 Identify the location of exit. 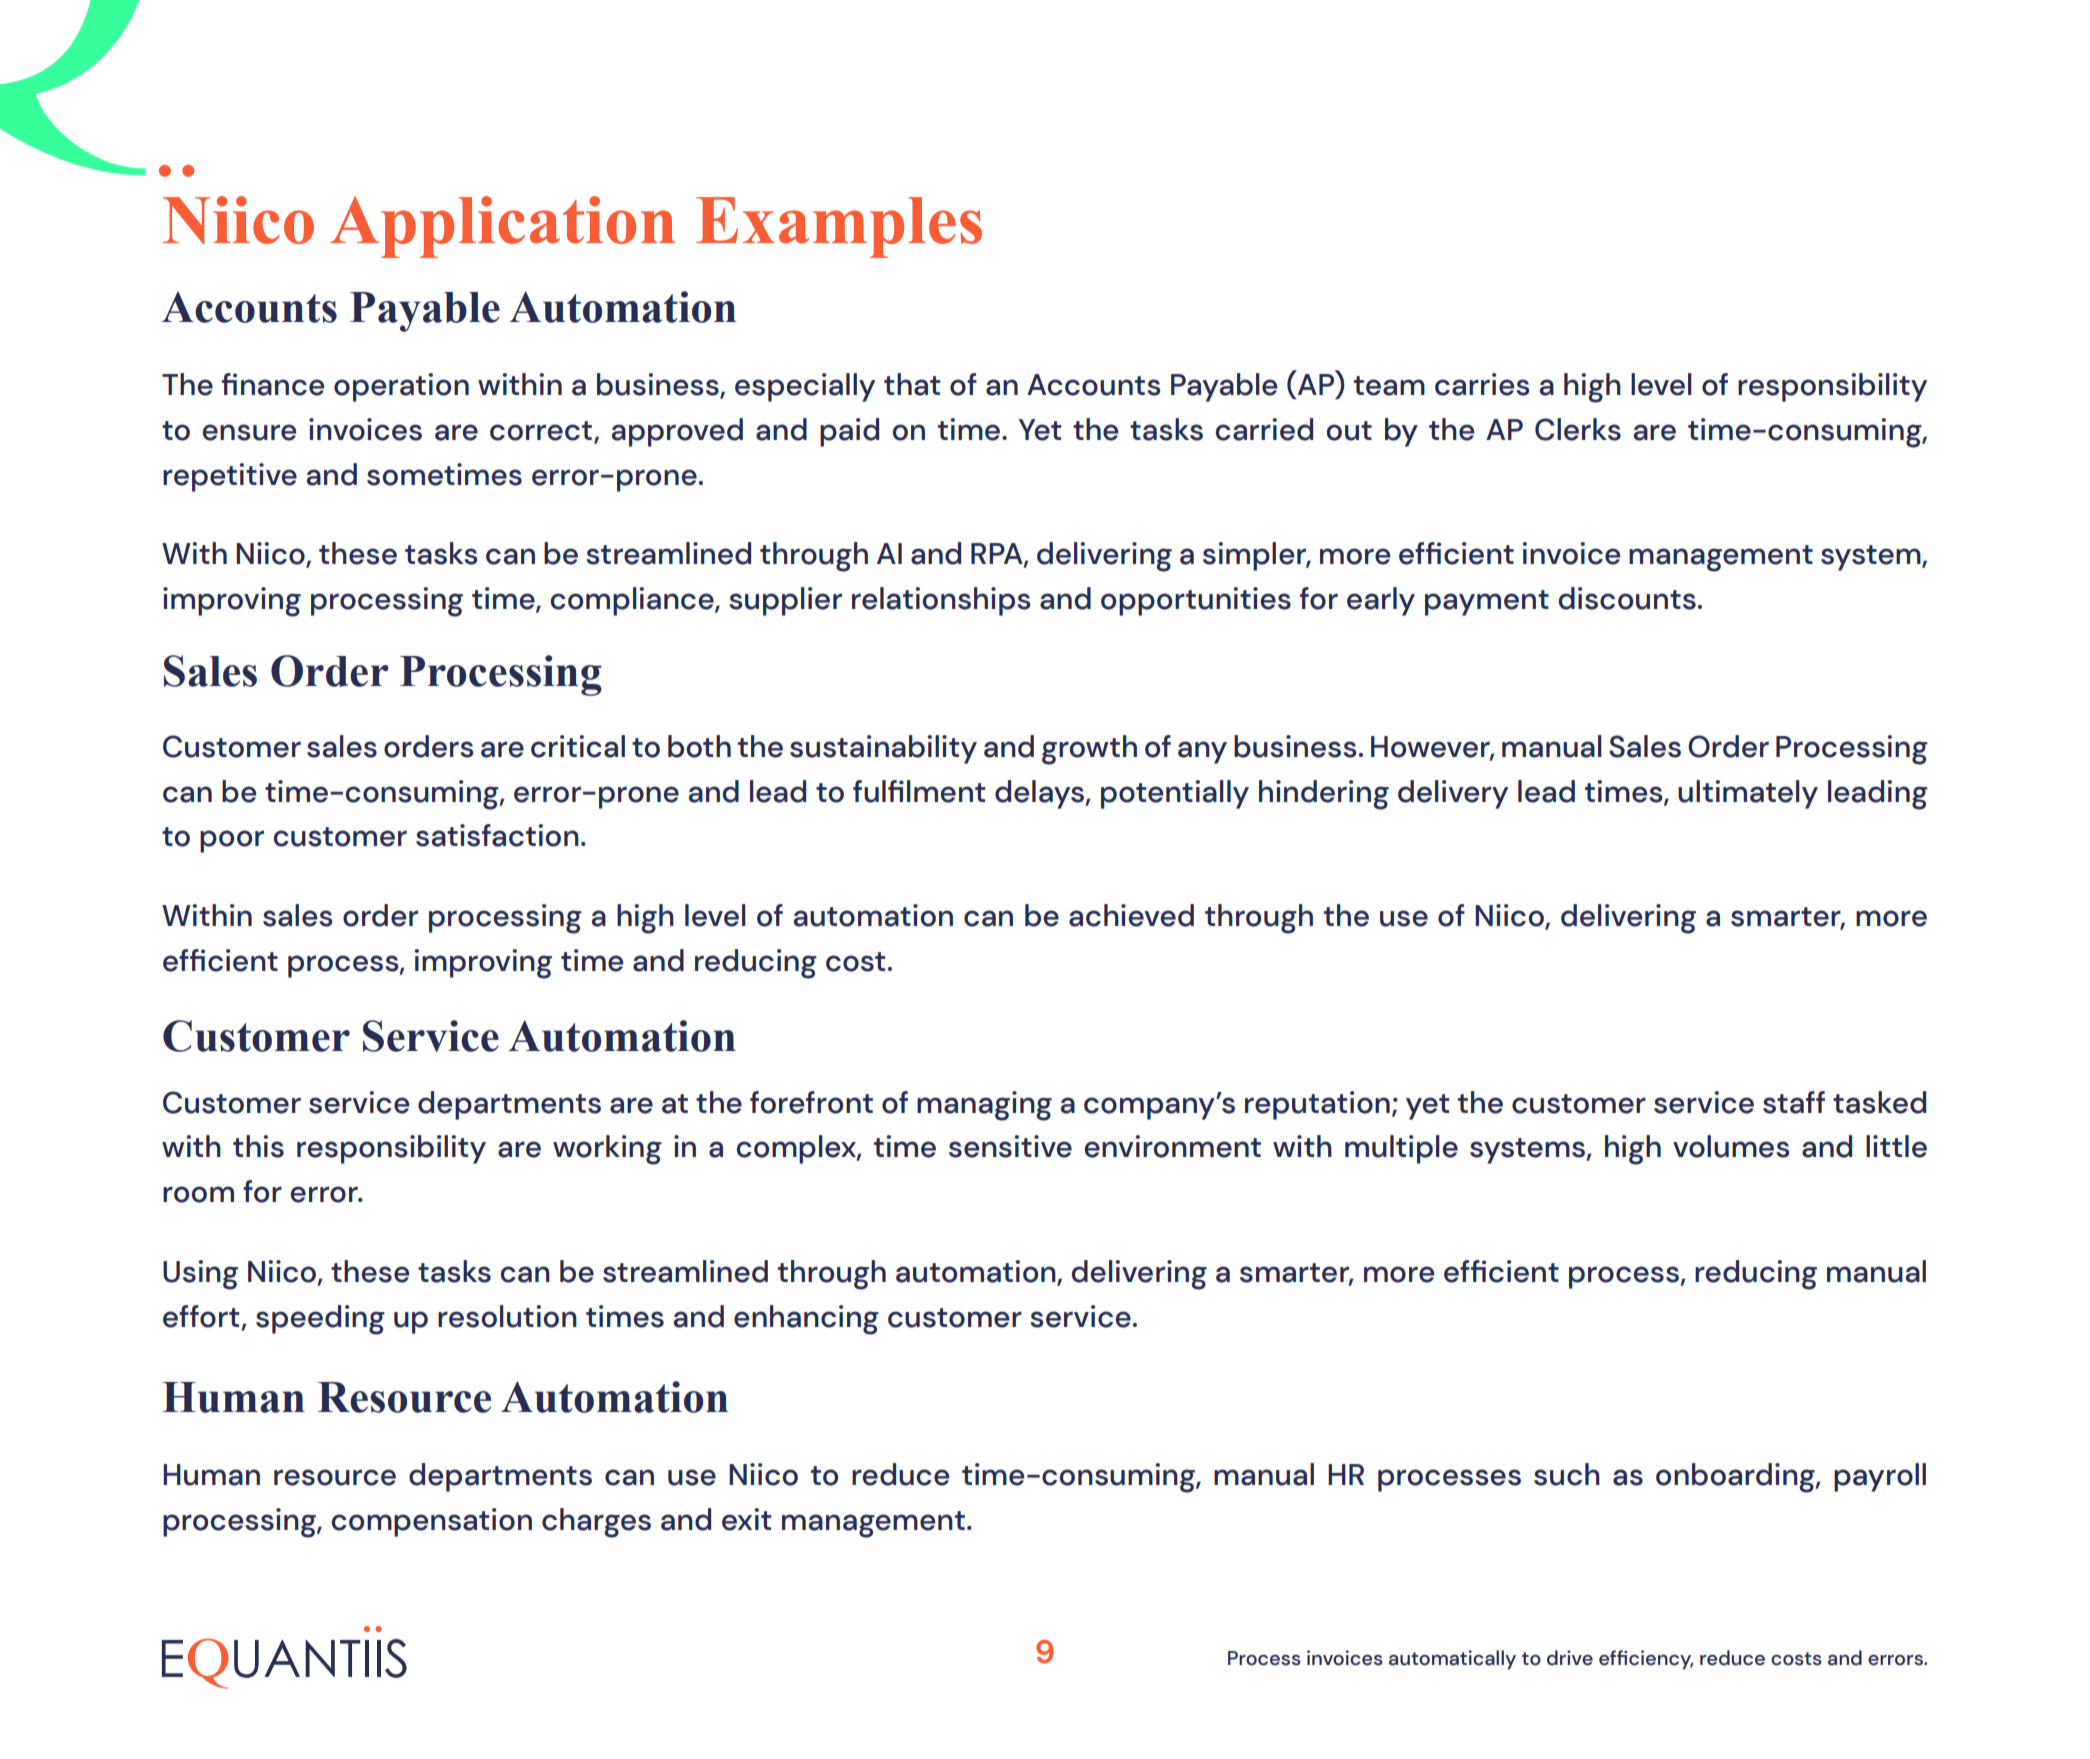
(746, 1519).
